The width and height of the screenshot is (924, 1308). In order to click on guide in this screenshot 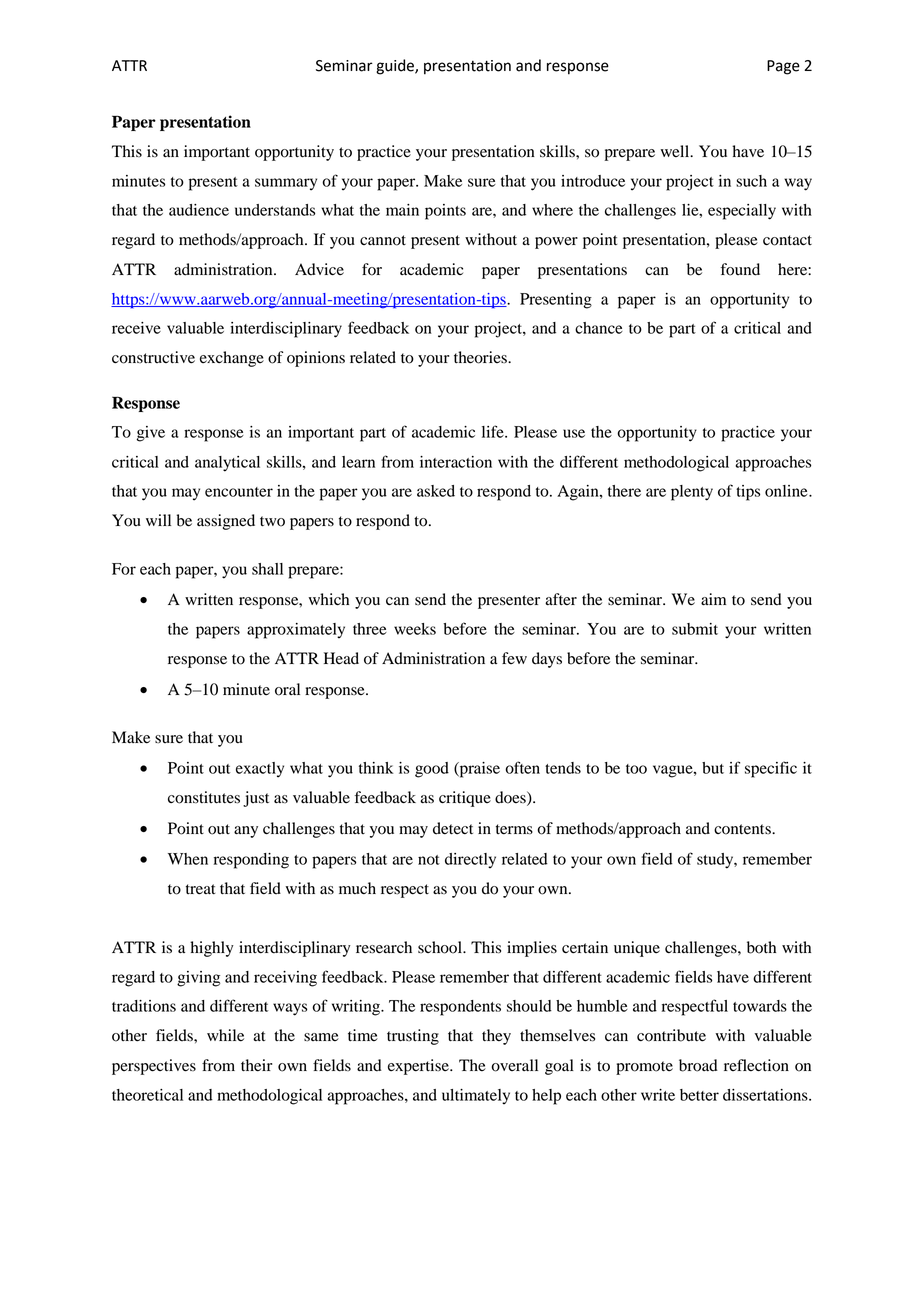, I will do `click(396, 67)`.
